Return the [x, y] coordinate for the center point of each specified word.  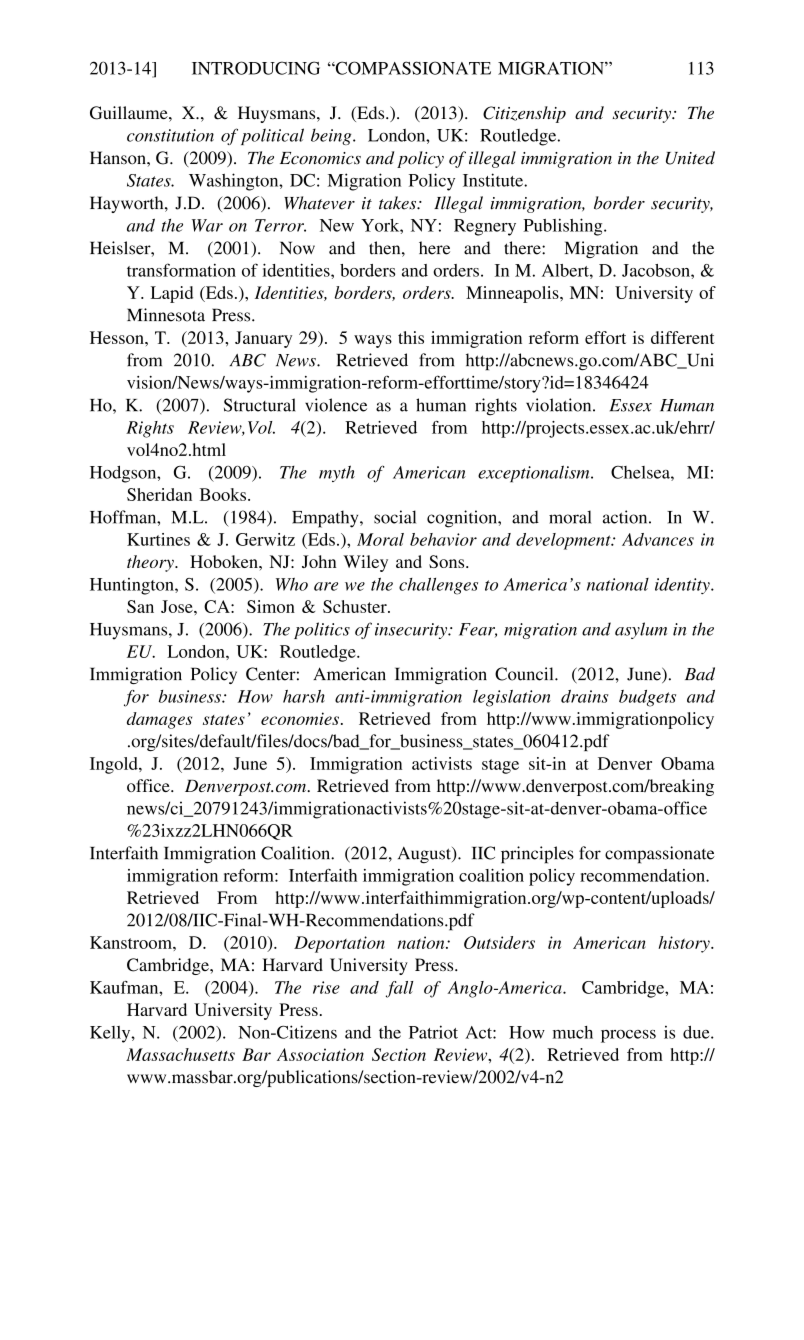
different [683, 337]
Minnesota [166, 315]
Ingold [115, 765]
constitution [170, 135]
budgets [647, 698]
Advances [658, 539]
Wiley [365, 563]
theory [151, 563]
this [411, 337]
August [425, 855]
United [690, 158]
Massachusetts [180, 1054]
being [332, 136]
